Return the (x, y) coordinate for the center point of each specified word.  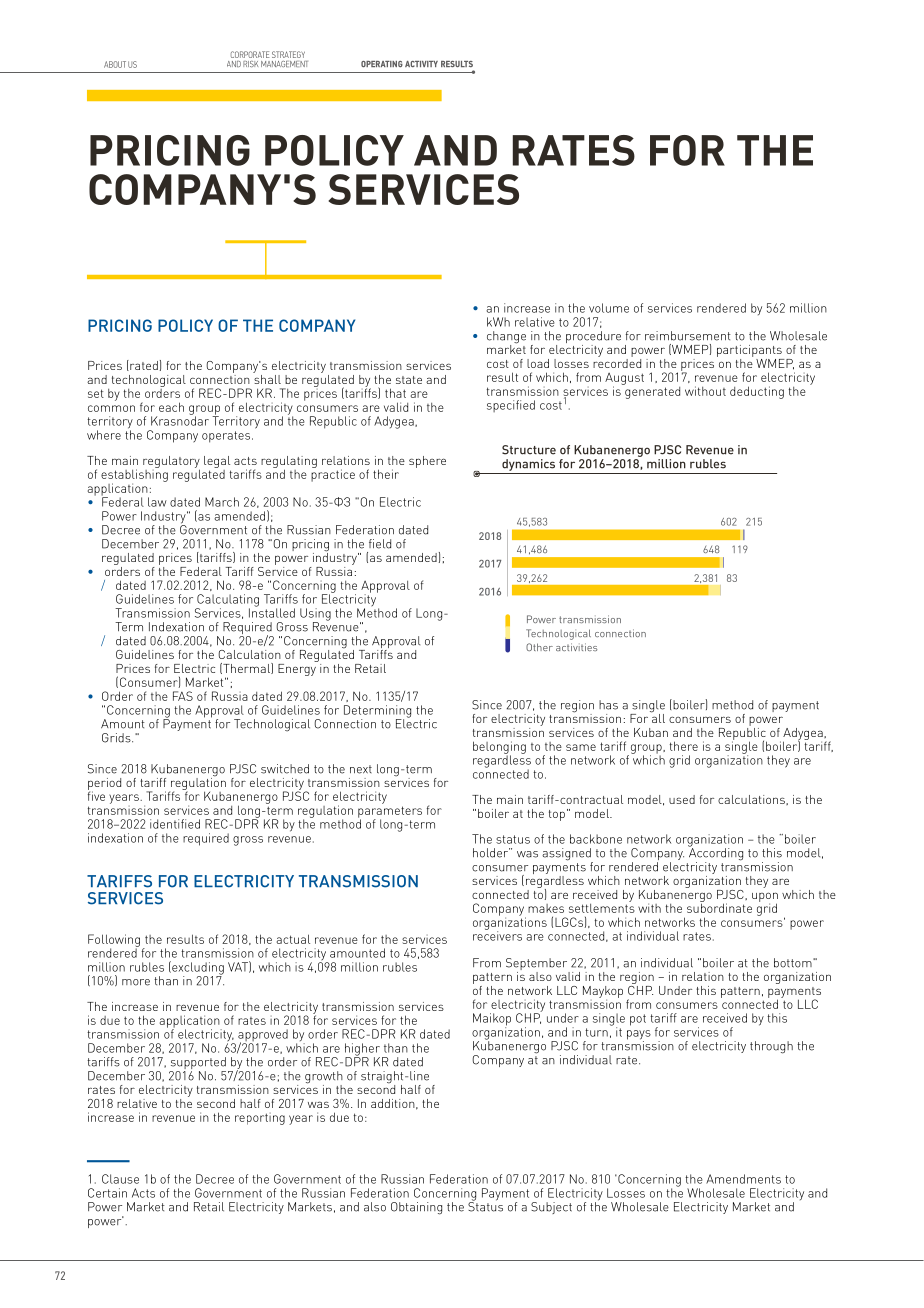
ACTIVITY (421, 64)
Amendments (743, 1179)
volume (609, 308)
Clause (120, 1179)
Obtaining (416, 1208)
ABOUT (115, 64)
